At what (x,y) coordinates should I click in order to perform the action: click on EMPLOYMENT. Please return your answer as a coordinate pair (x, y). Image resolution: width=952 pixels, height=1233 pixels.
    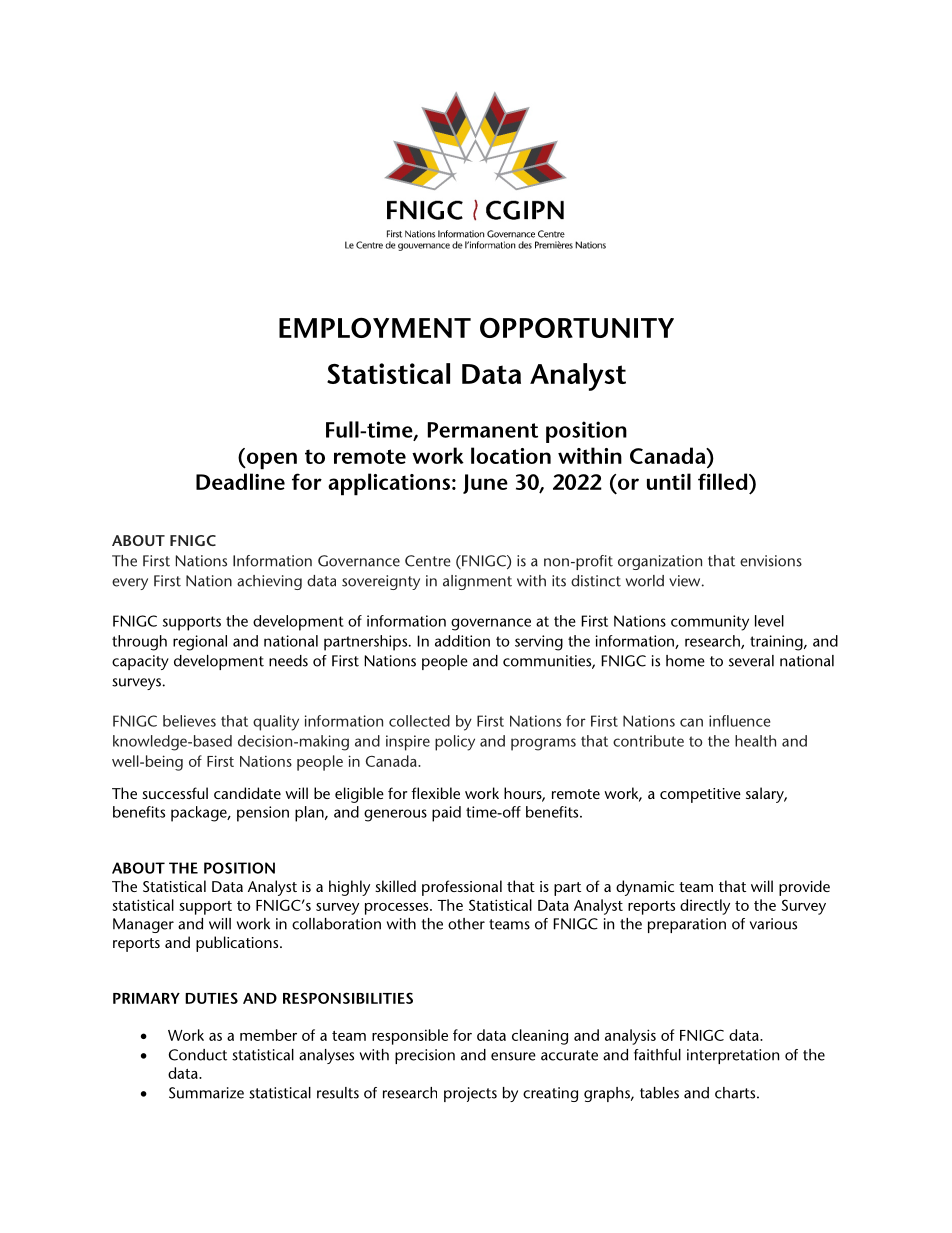
    Looking at the image, I should click on (375, 328).
